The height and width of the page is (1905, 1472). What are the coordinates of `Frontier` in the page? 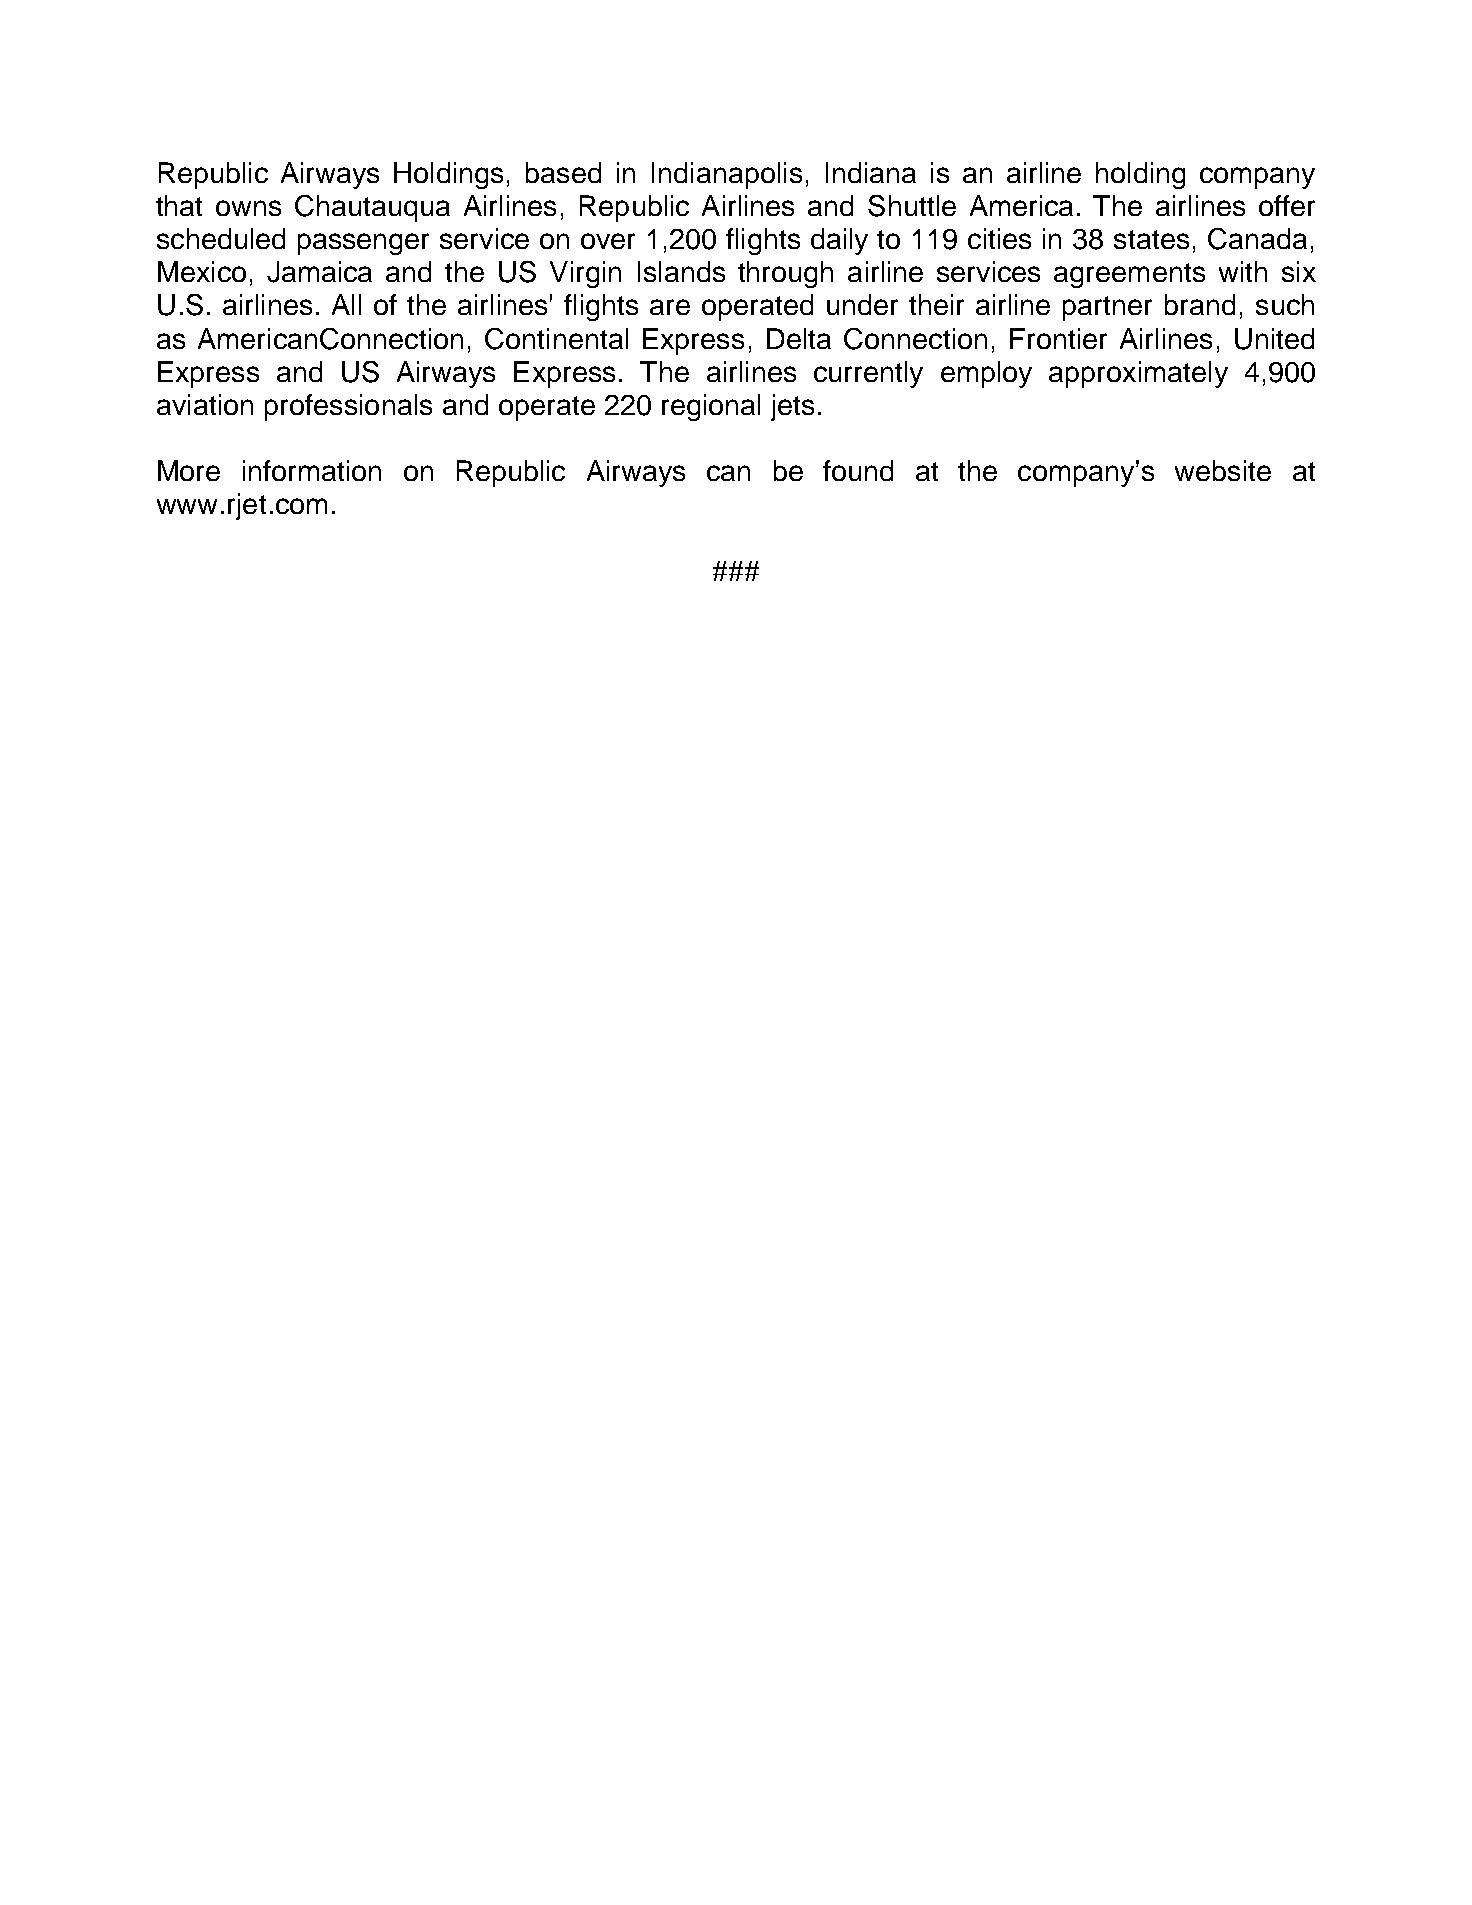 It's located at (1058, 338).
